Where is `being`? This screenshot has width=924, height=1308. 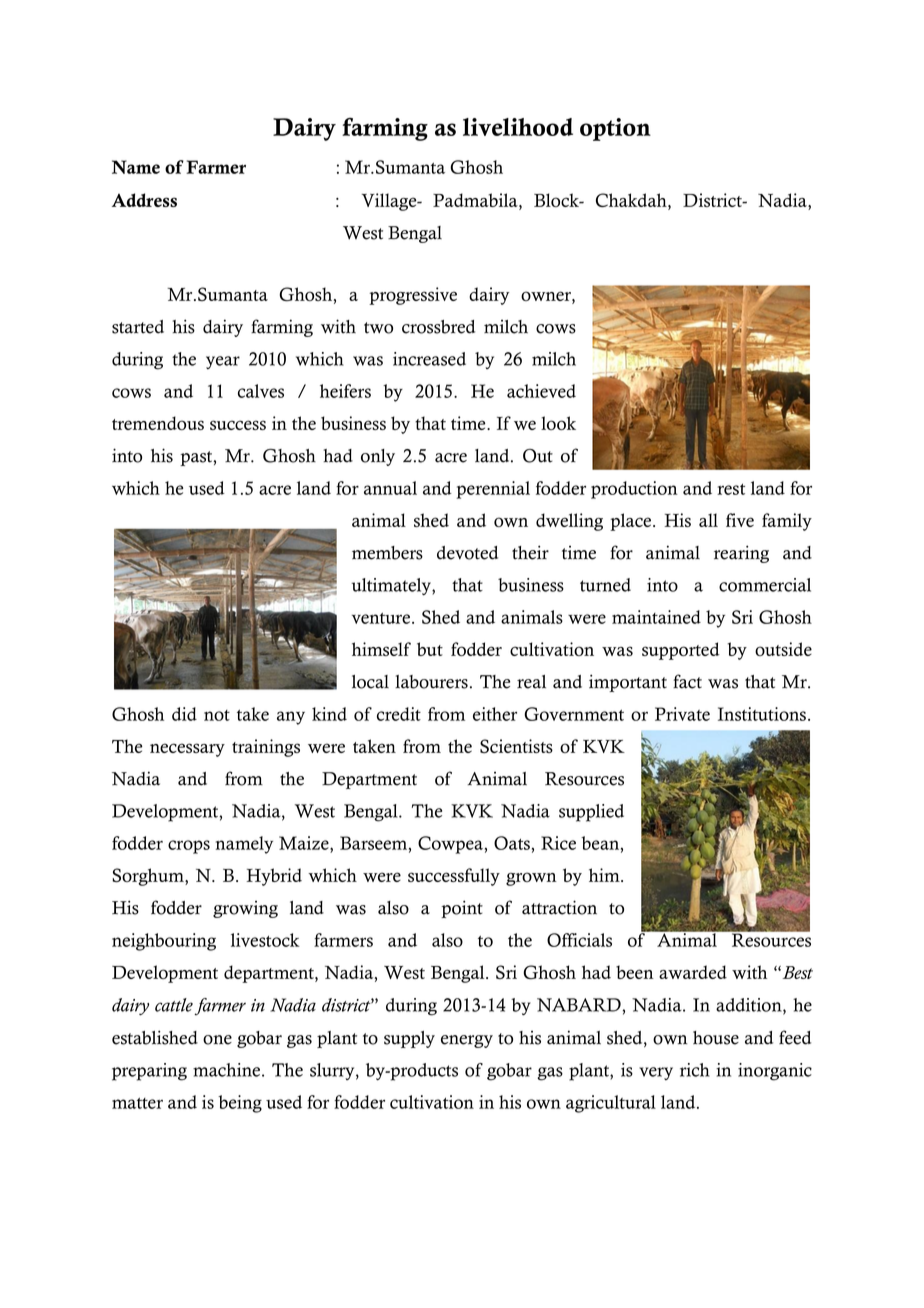 being is located at coordinates (240, 1104).
